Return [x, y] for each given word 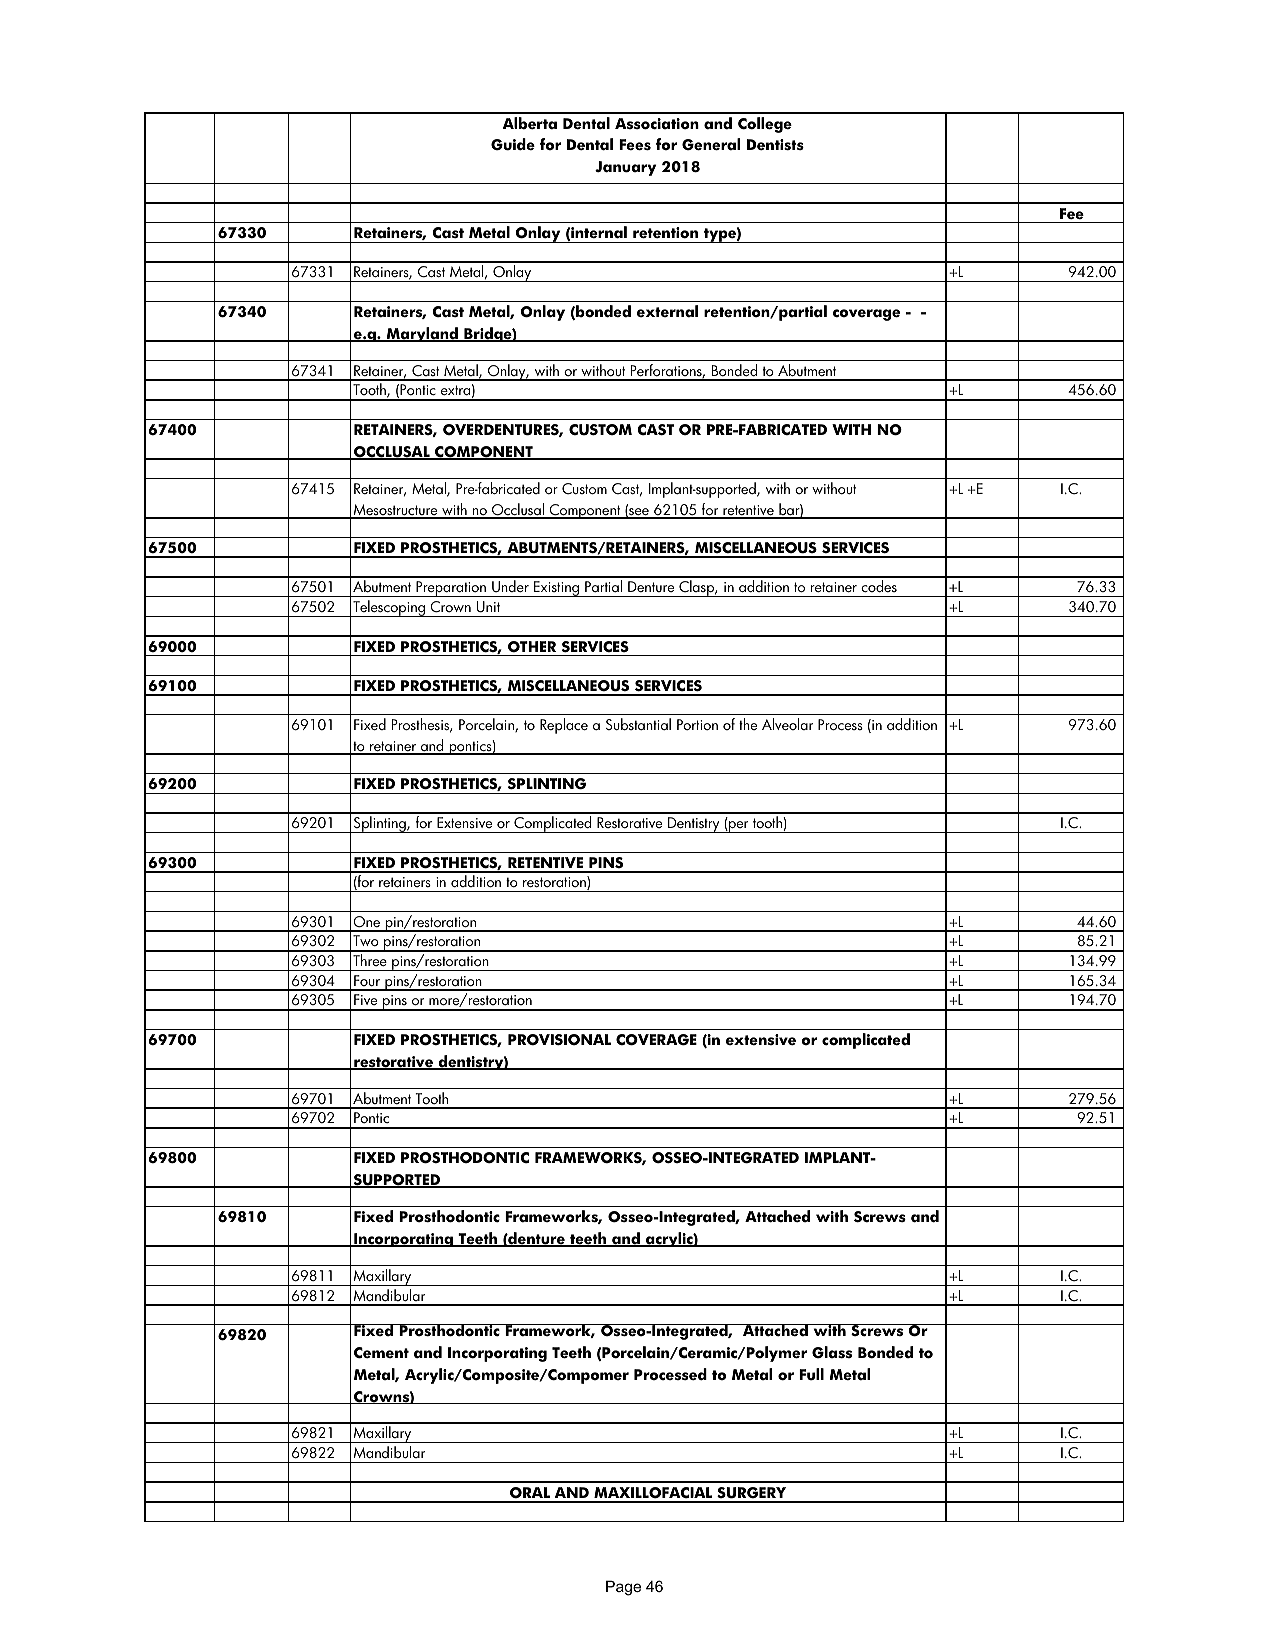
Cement [381, 1353]
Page [623, 1588]
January [625, 168]
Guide [513, 144]
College [765, 125]
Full [811, 1374]
